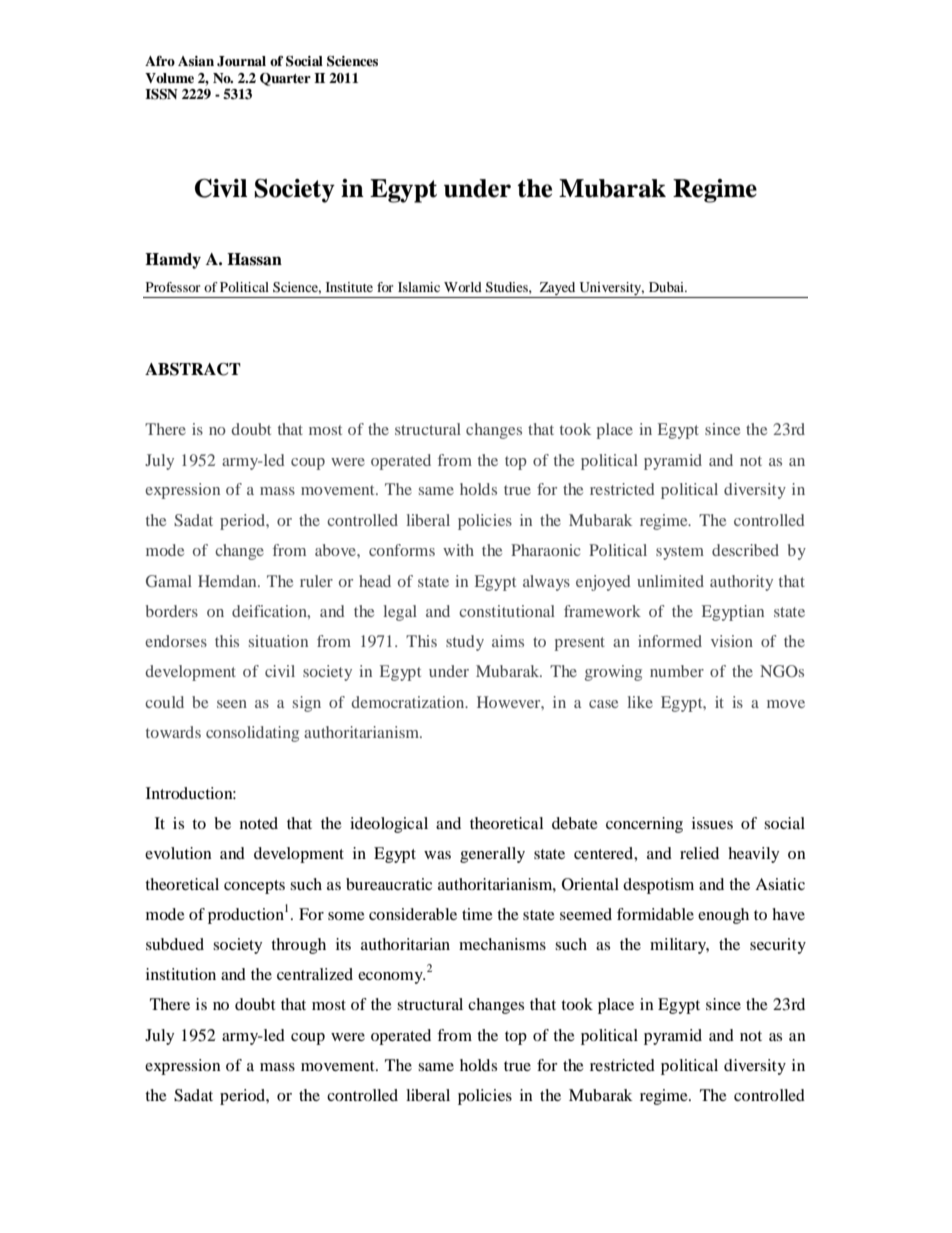 This image has height=1233, width=952. Describe the element at coordinates (640, 702) in the image. I see `like` at that location.
